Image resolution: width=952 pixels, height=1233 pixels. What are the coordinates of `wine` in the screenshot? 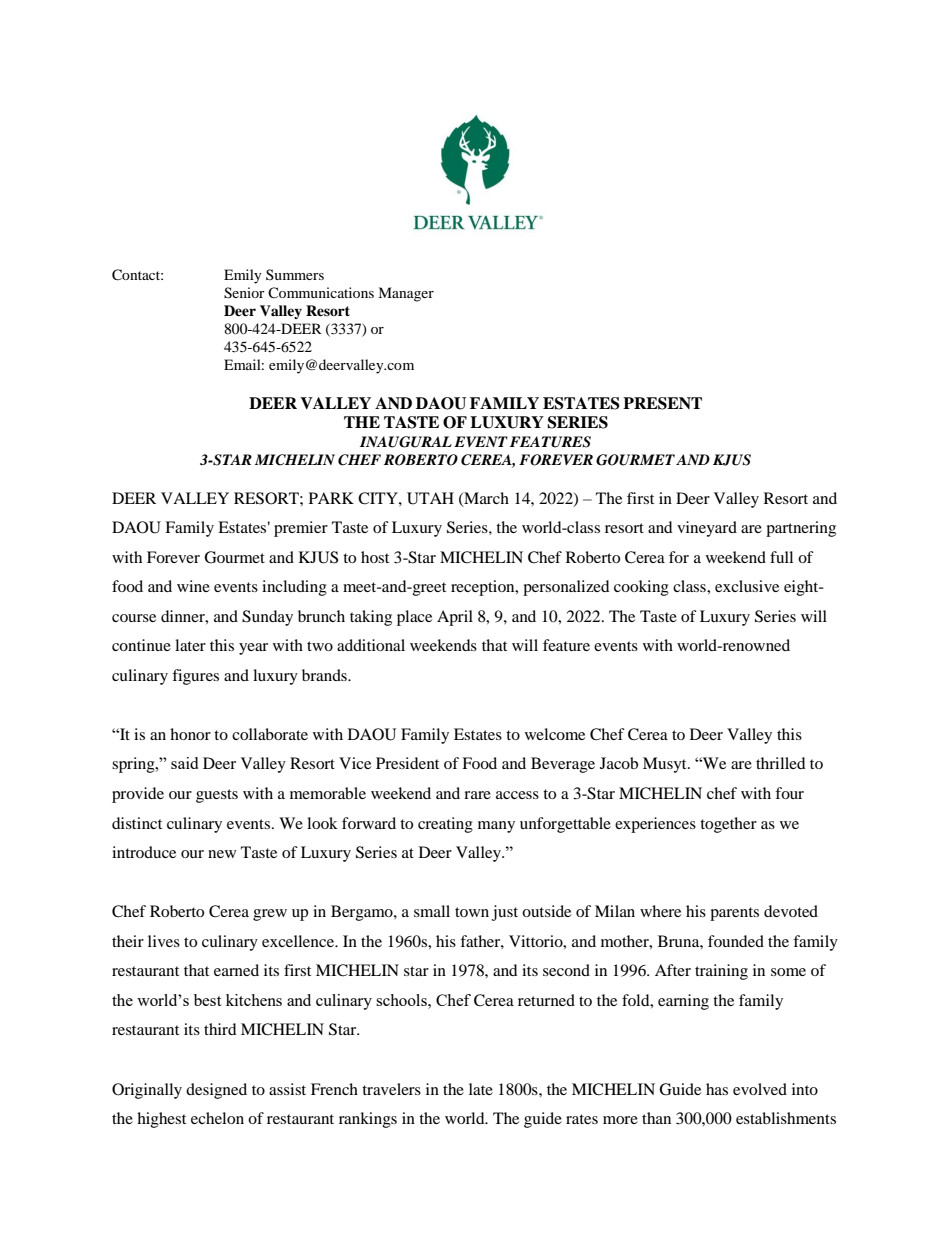 It's located at (193, 586).
